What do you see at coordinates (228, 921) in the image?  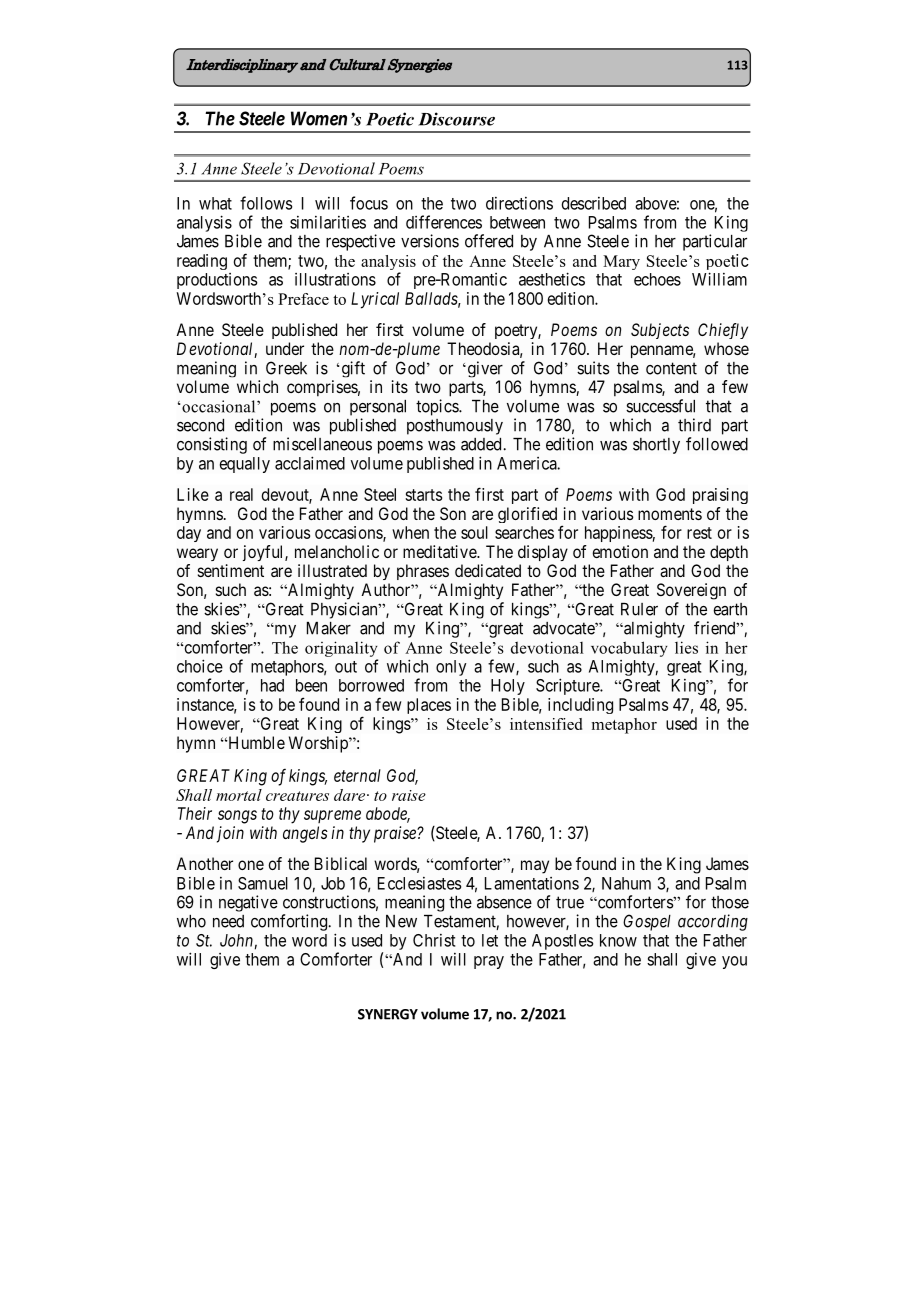 I see `need` at bounding box center [228, 921].
